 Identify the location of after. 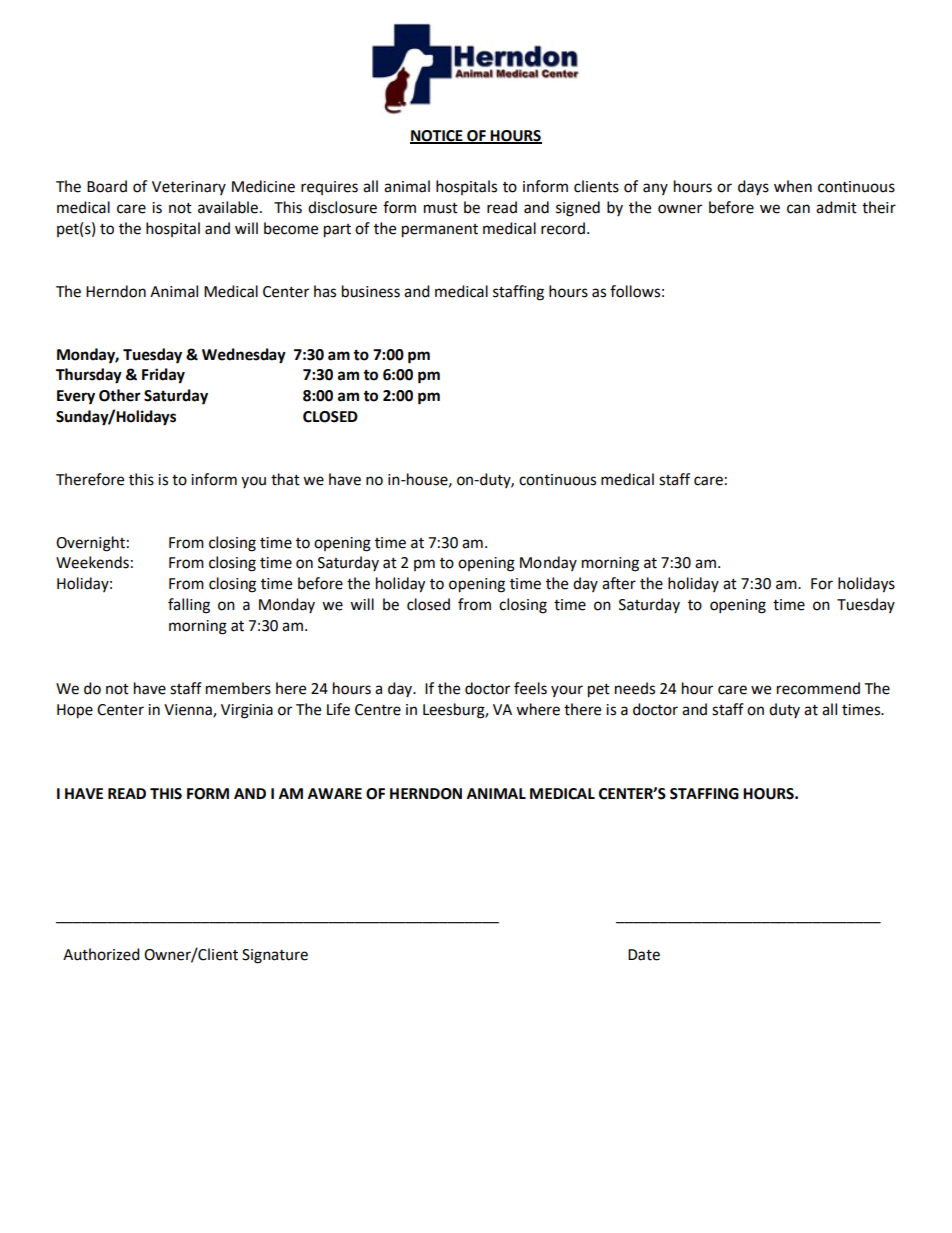
(619, 583).
